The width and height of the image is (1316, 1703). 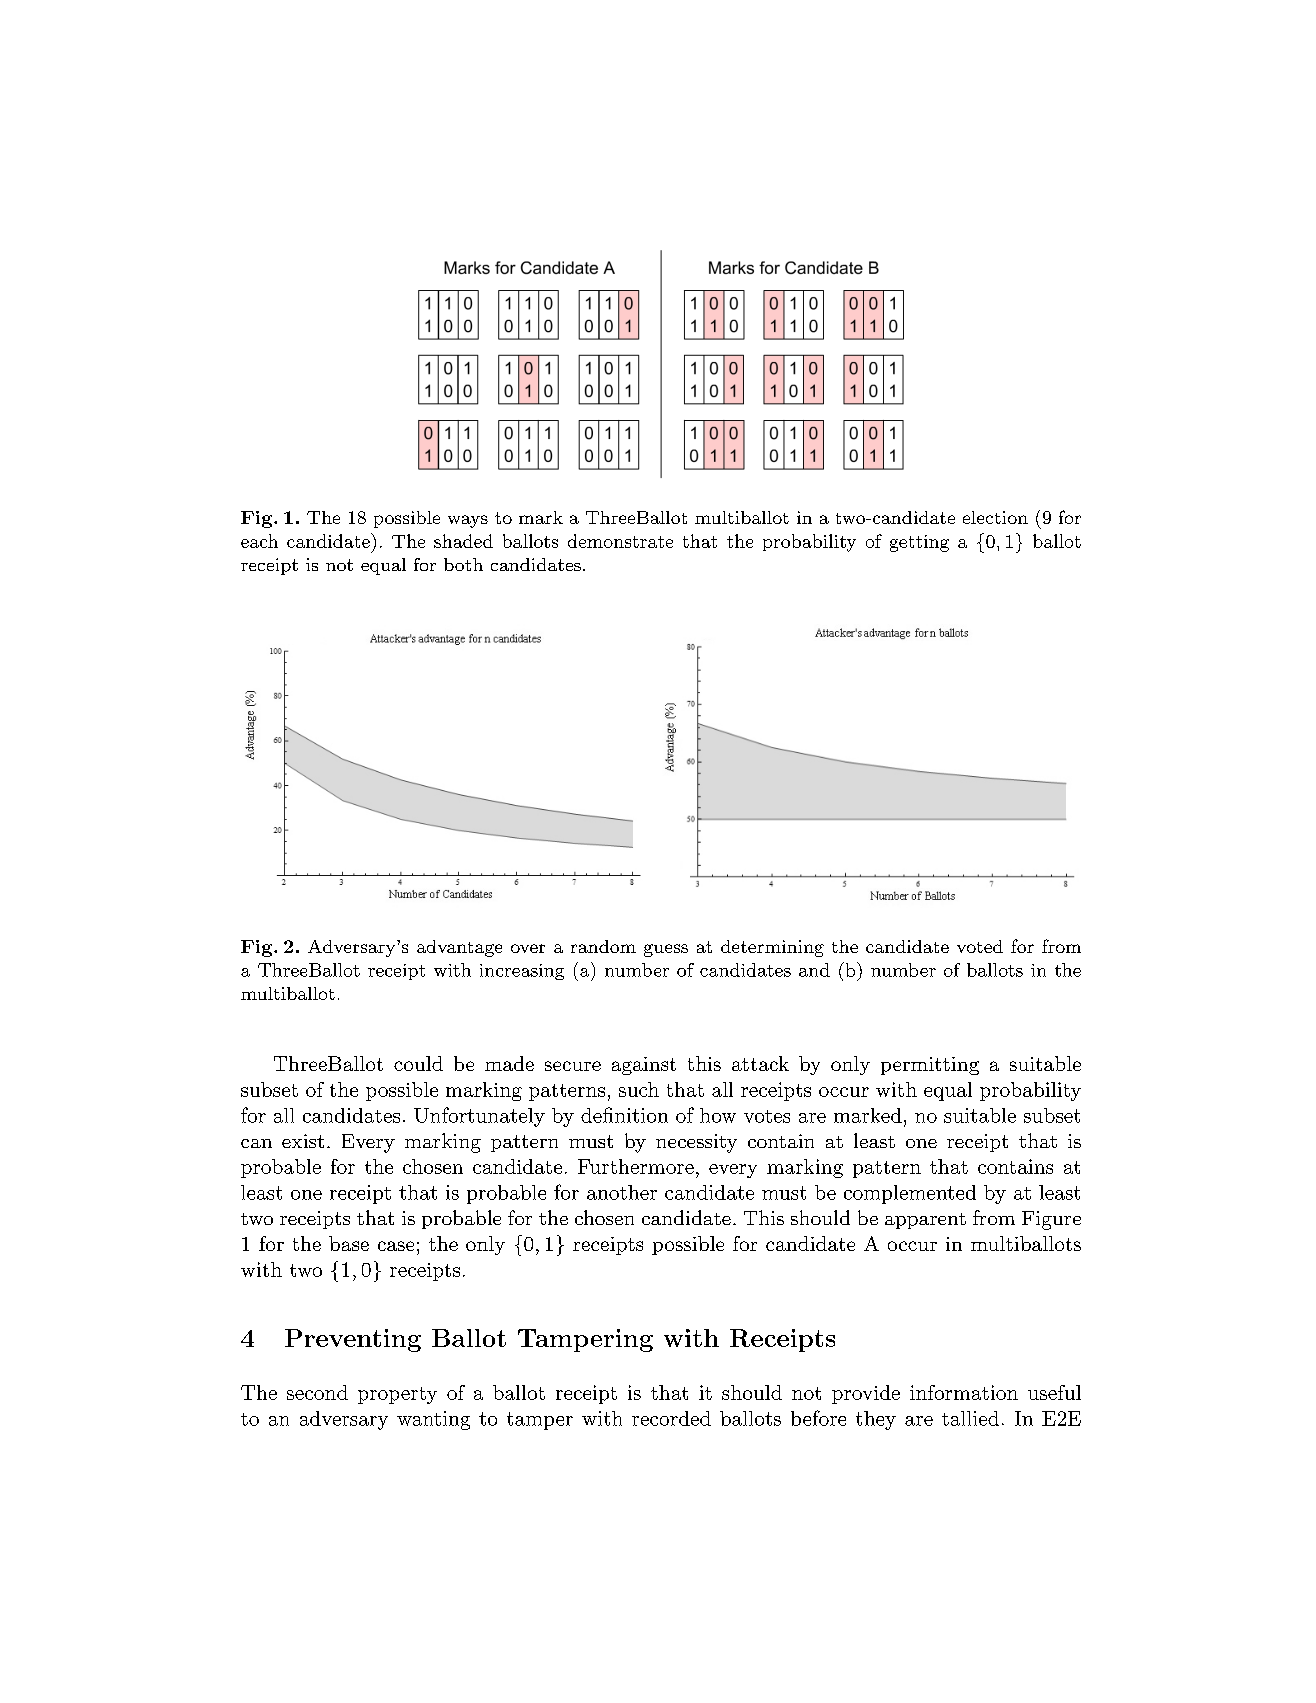 What do you see at coordinates (620, 541) in the image?
I see `demonstrate` at bounding box center [620, 541].
